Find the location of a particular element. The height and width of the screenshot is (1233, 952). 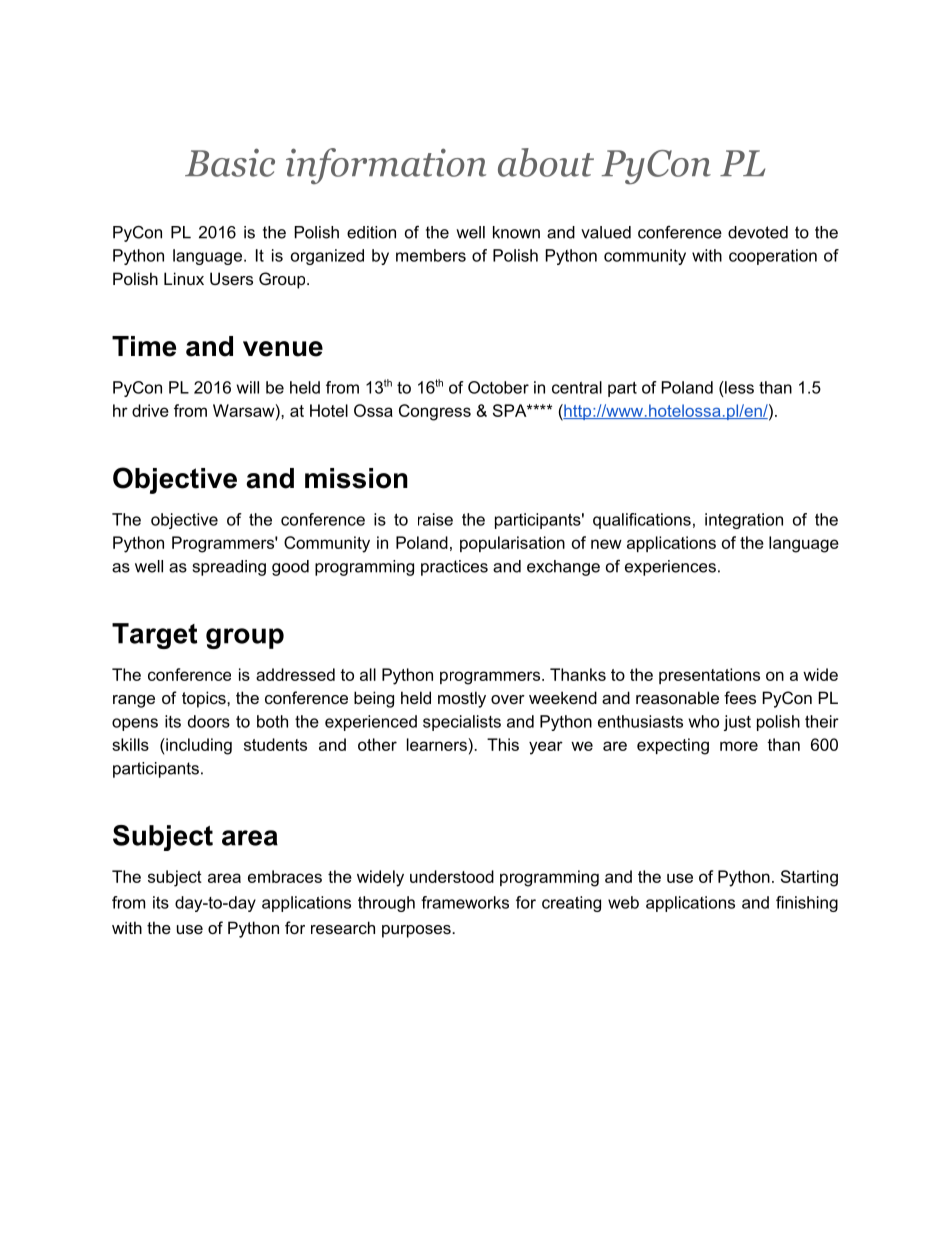

about is located at coordinates (546, 162).
